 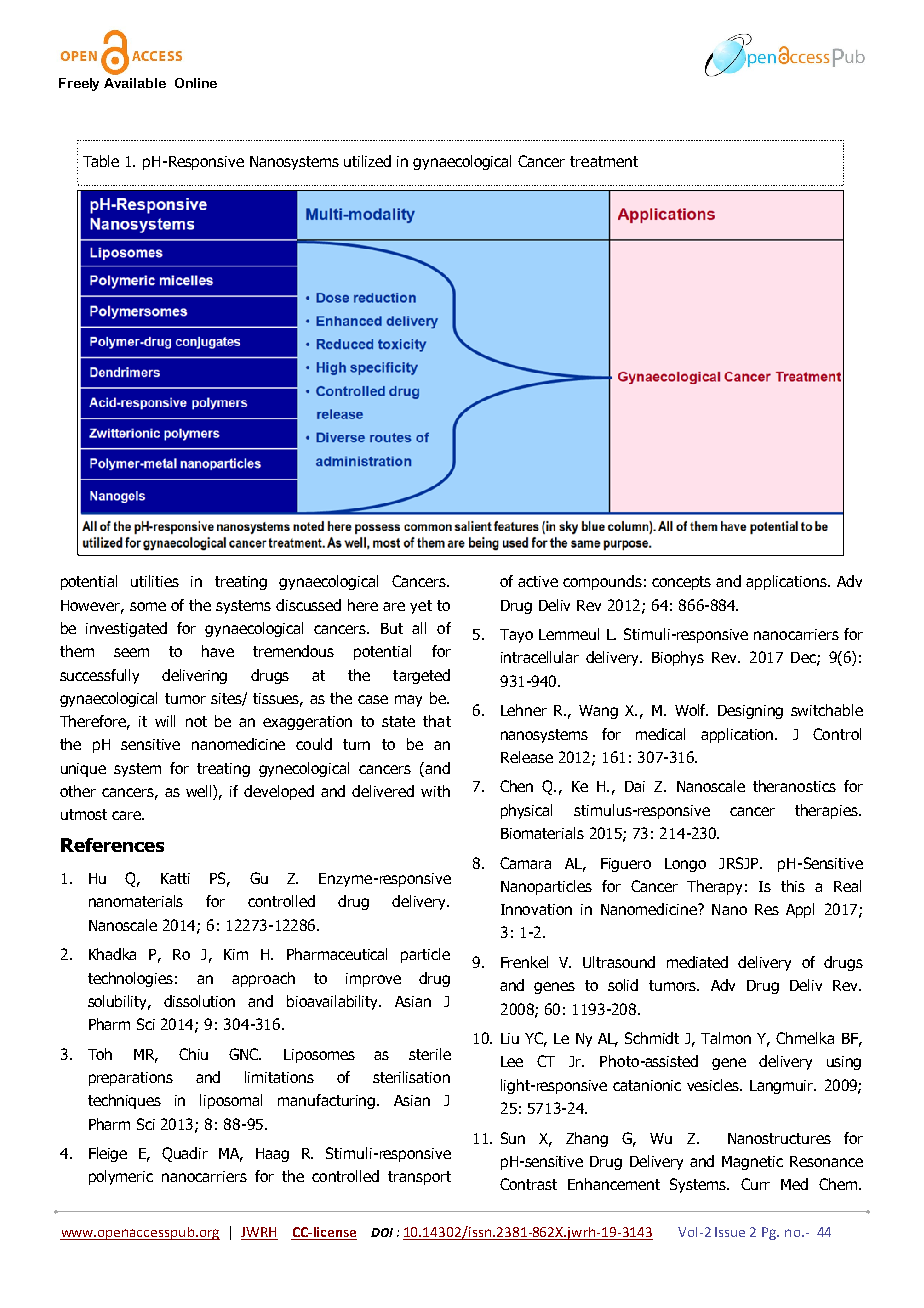 What do you see at coordinates (681, 583) in the document?
I see `concepts` at bounding box center [681, 583].
